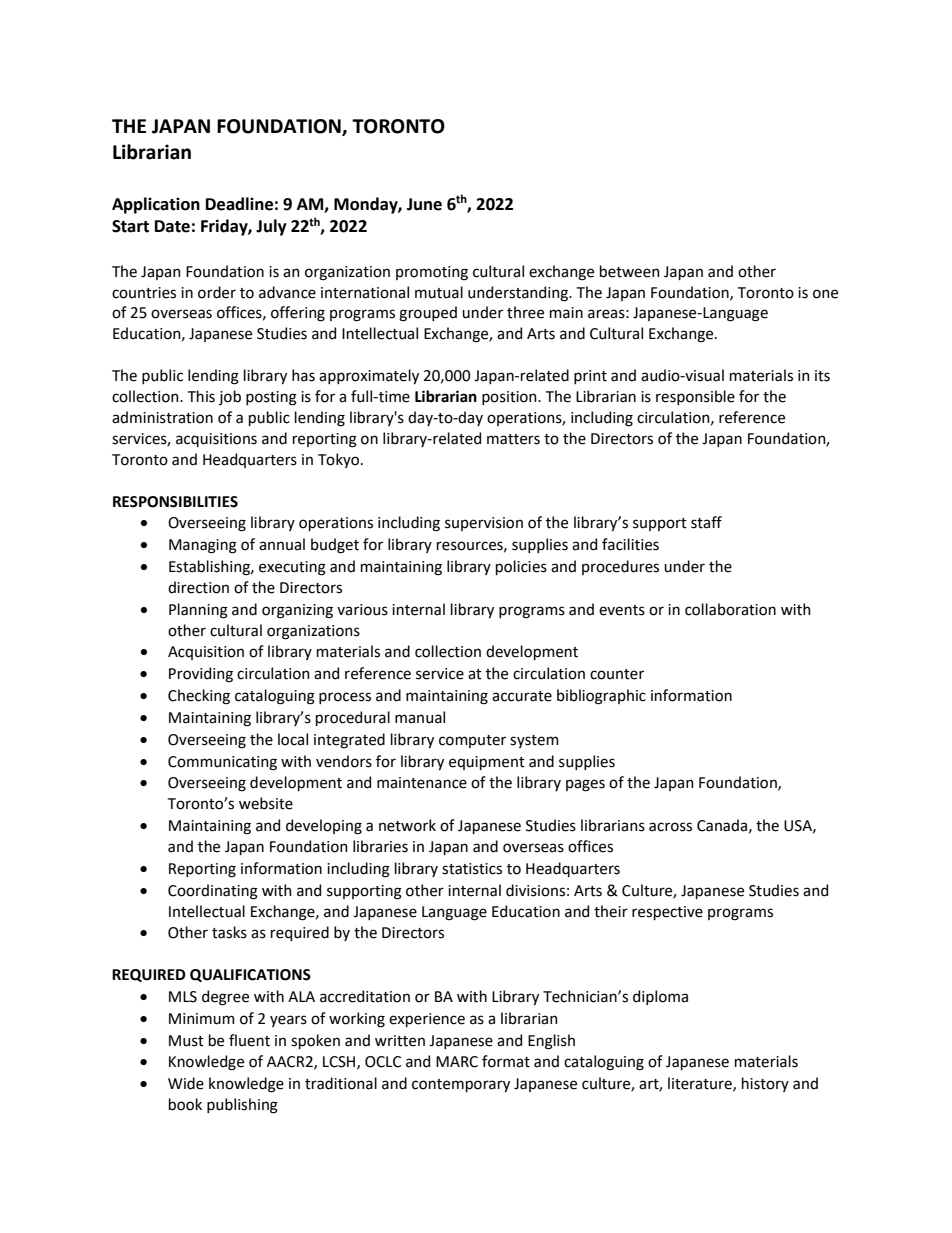 This screenshot has width=952, height=1233. Describe the element at coordinates (424, 204) in the screenshot. I see `June` at that location.
